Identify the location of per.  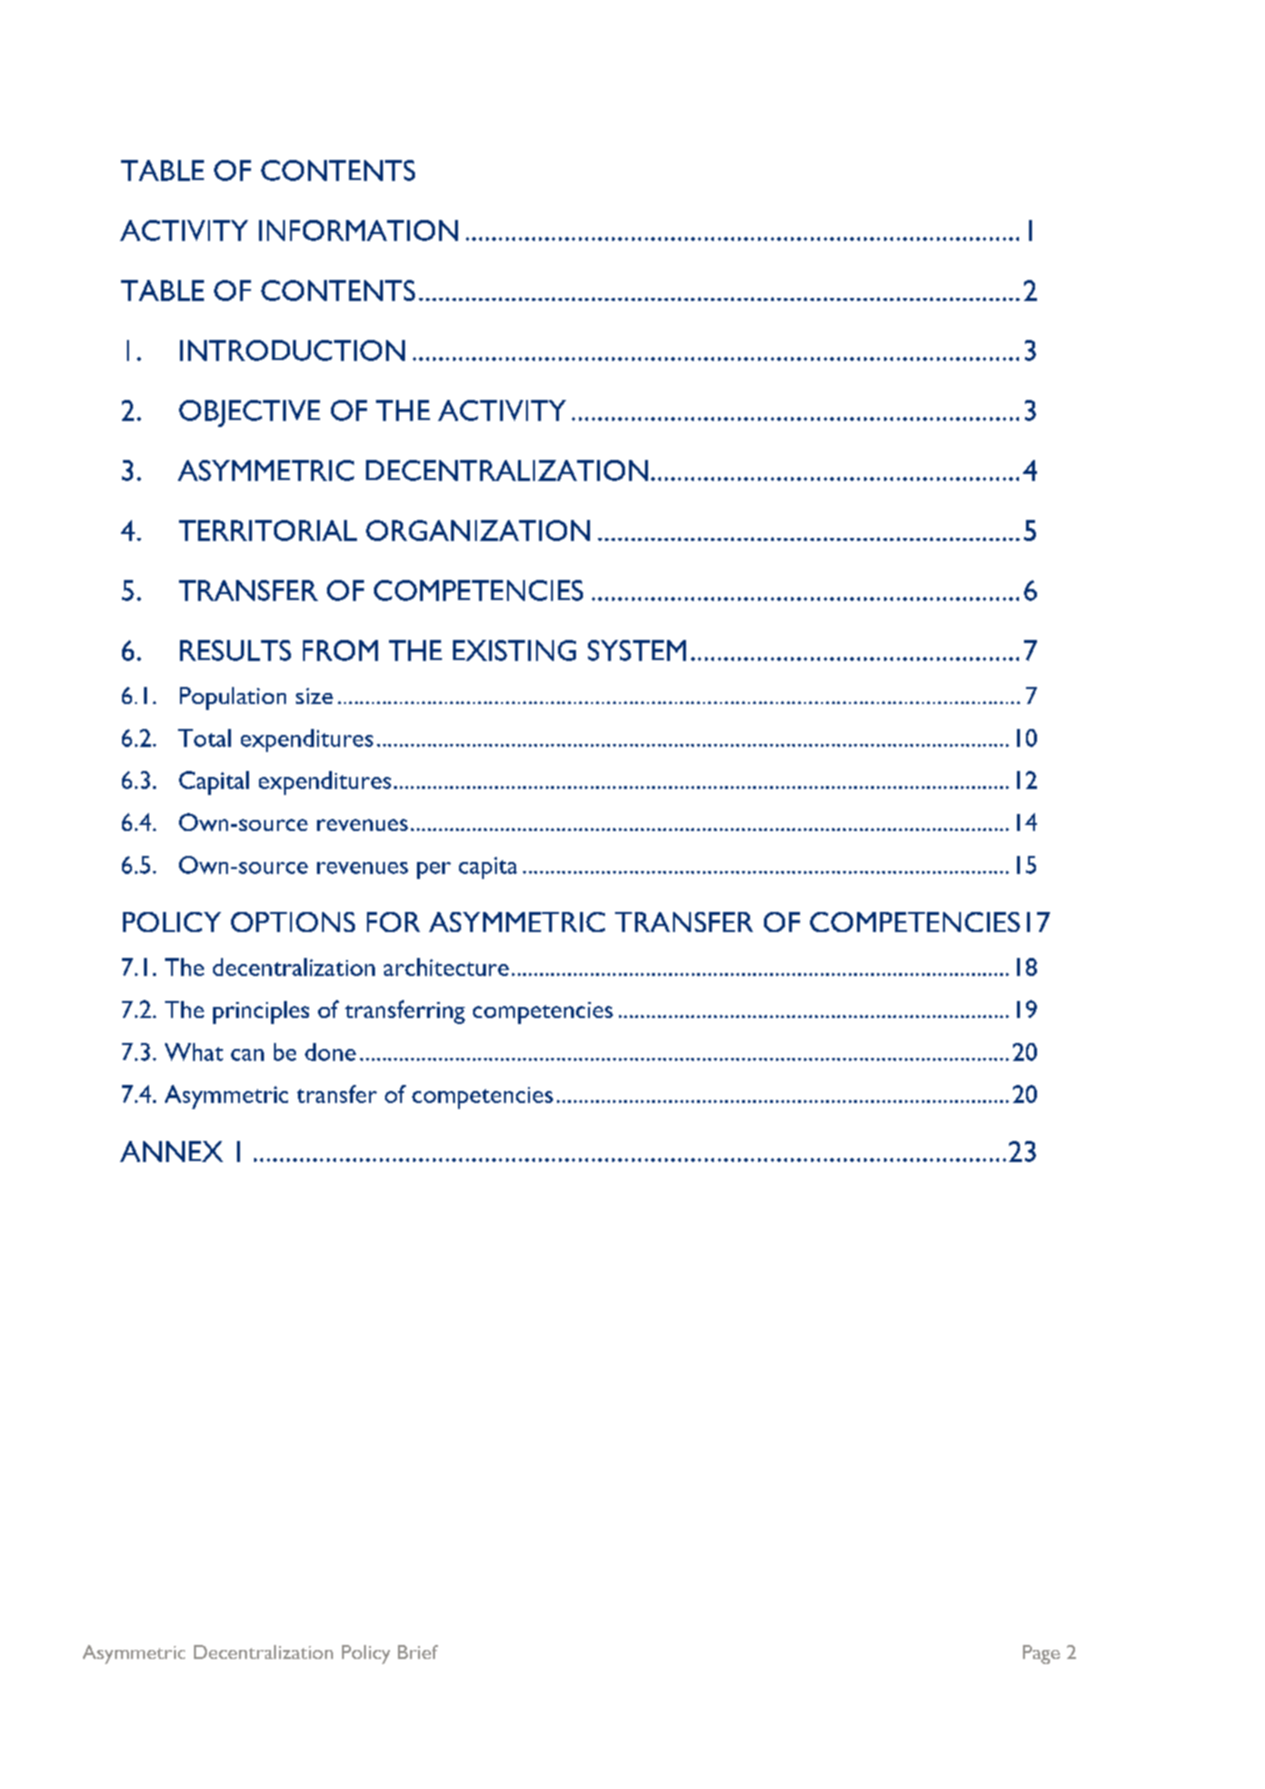
(434, 870).
